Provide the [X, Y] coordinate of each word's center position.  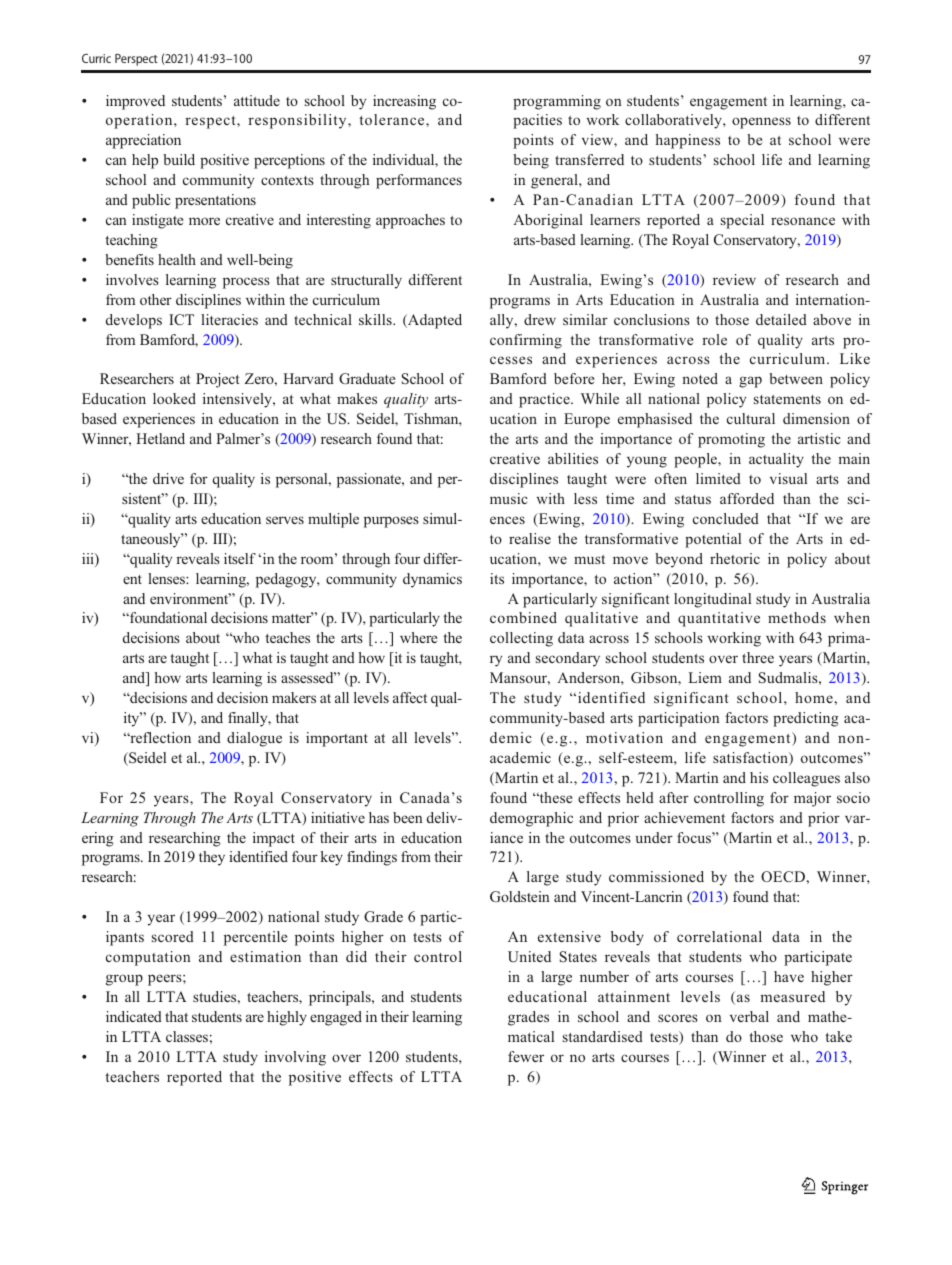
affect [410, 697]
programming [557, 102]
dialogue [254, 739]
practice [545, 400]
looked [174, 398]
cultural [751, 418]
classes [187, 1036]
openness [761, 123]
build [179, 159]
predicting [806, 719]
